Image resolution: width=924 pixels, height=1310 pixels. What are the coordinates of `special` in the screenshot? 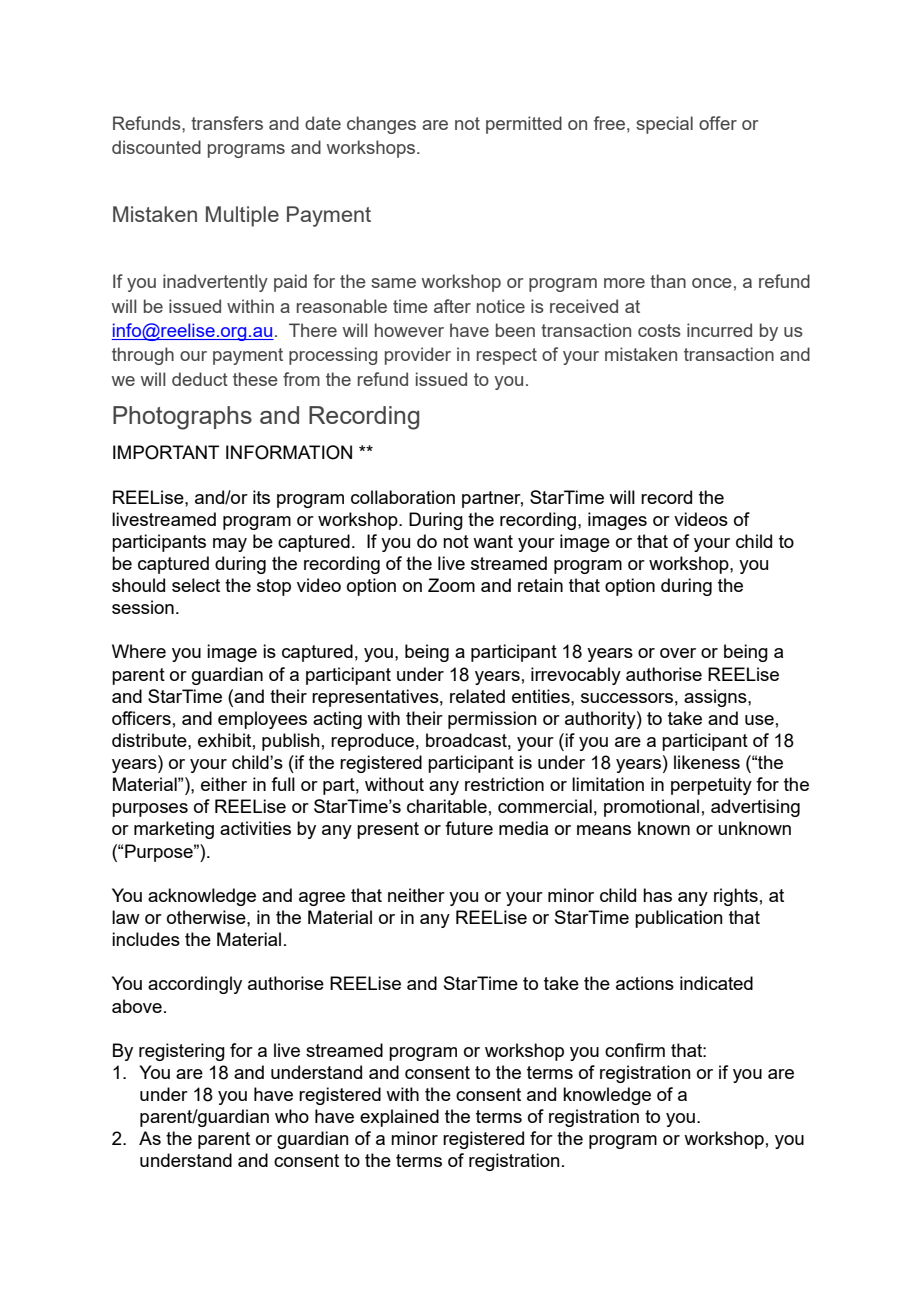 It's located at (664, 125).
